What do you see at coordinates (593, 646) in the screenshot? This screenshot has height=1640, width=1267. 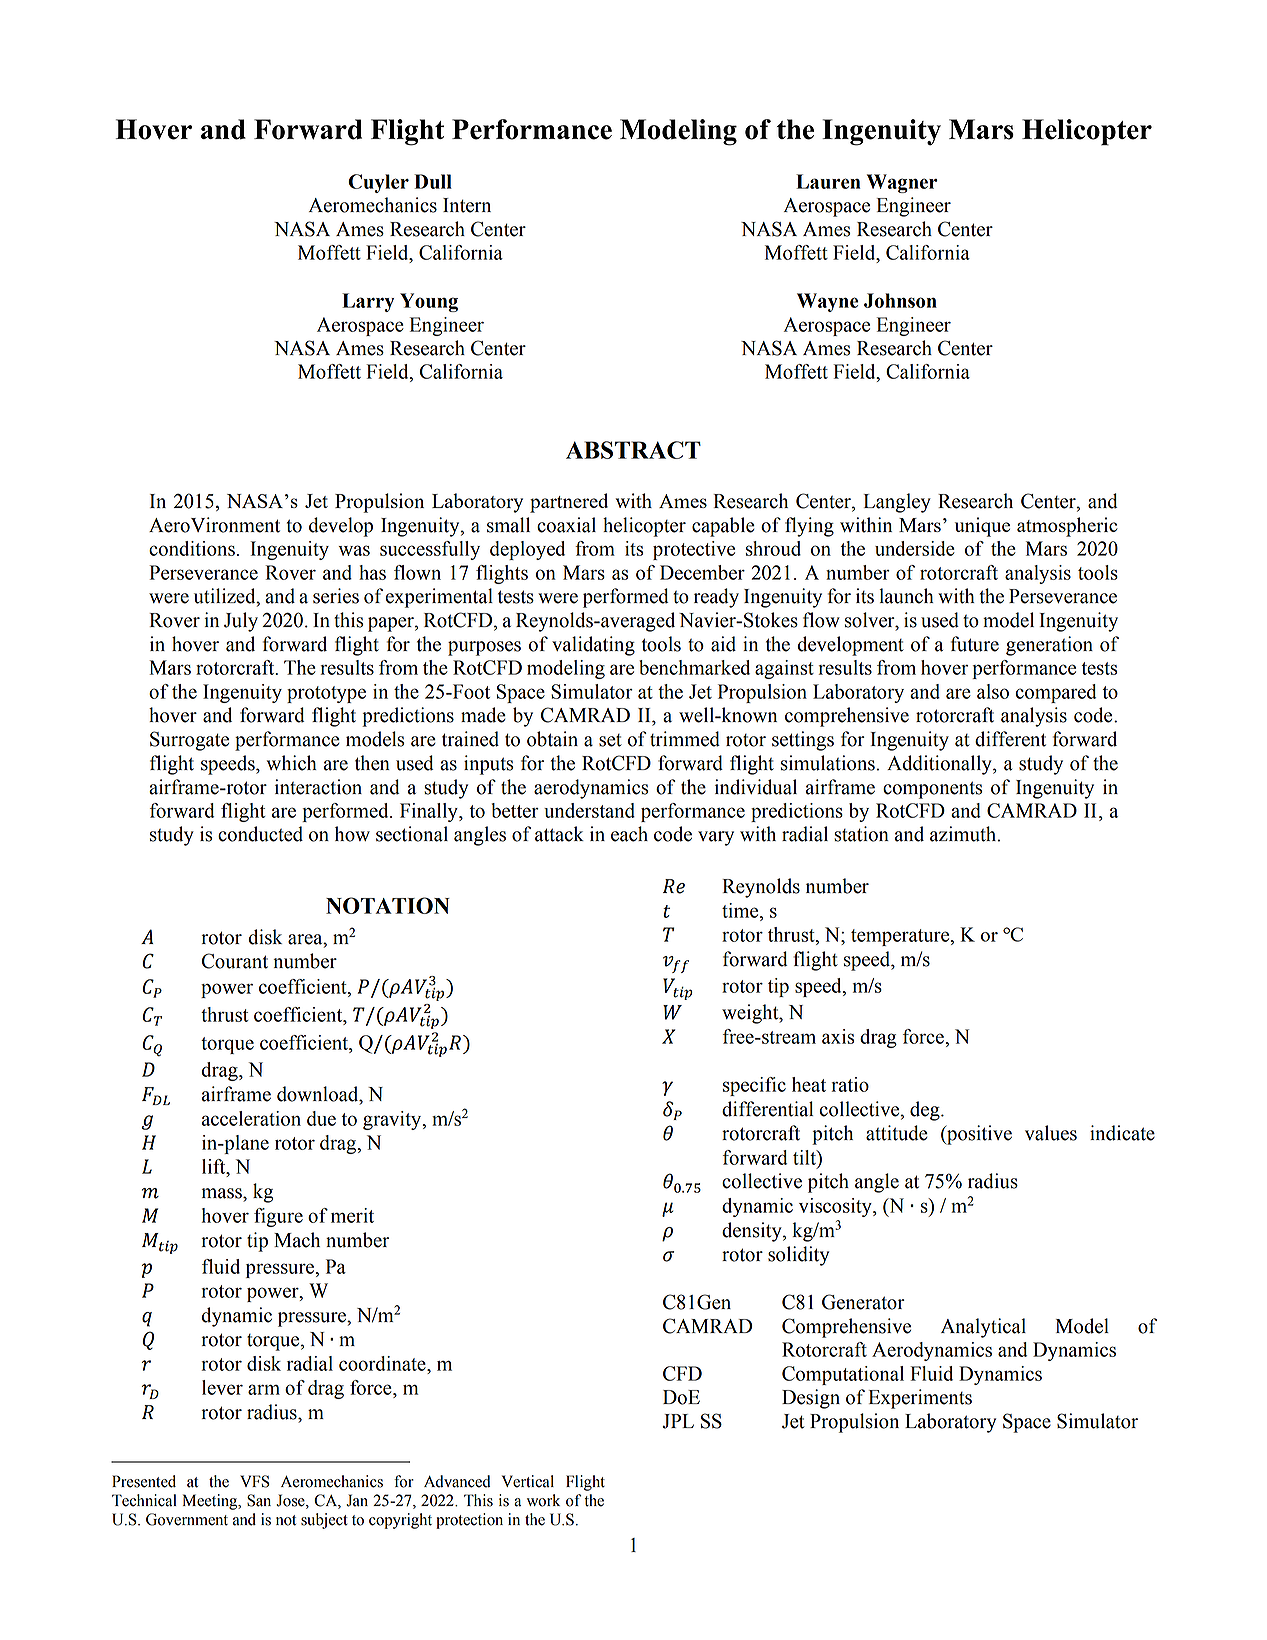 I see `validating` at bounding box center [593, 646].
